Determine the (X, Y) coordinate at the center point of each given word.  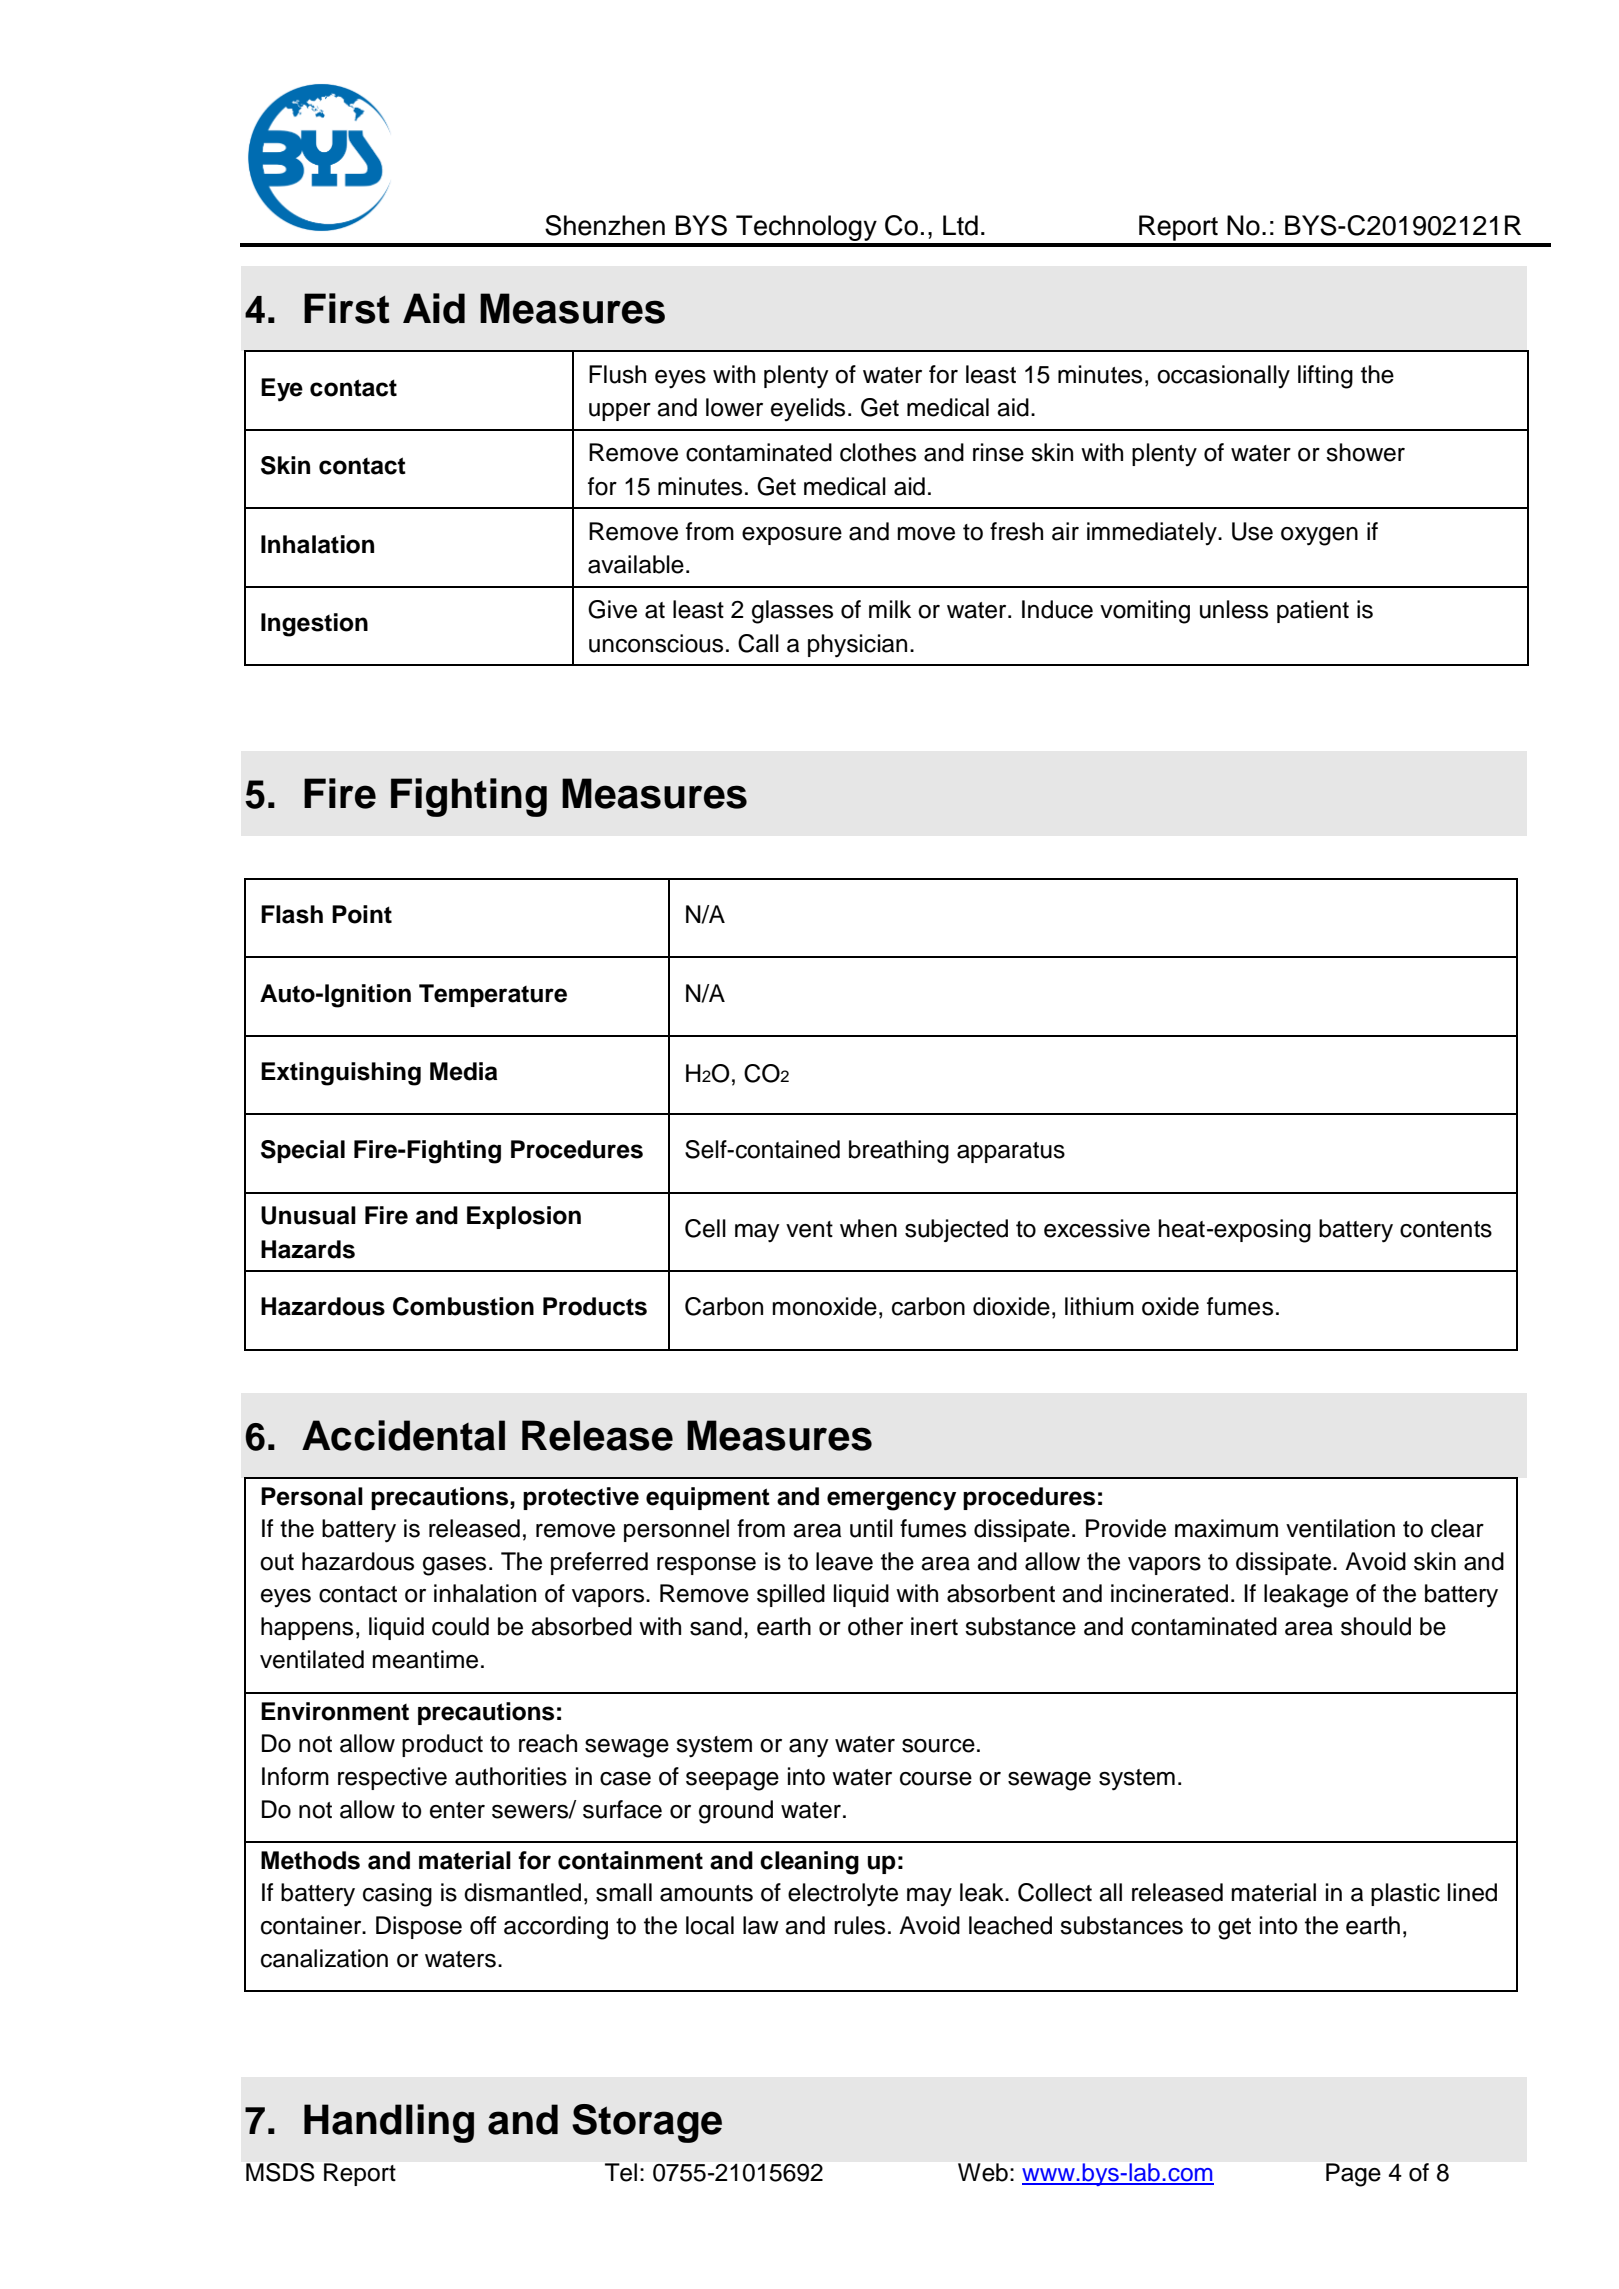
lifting (1325, 377)
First (347, 308)
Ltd (960, 225)
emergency (891, 1501)
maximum (1226, 1528)
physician (857, 646)
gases (454, 1566)
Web (983, 2172)
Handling (389, 2123)
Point (362, 914)
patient (1313, 611)
